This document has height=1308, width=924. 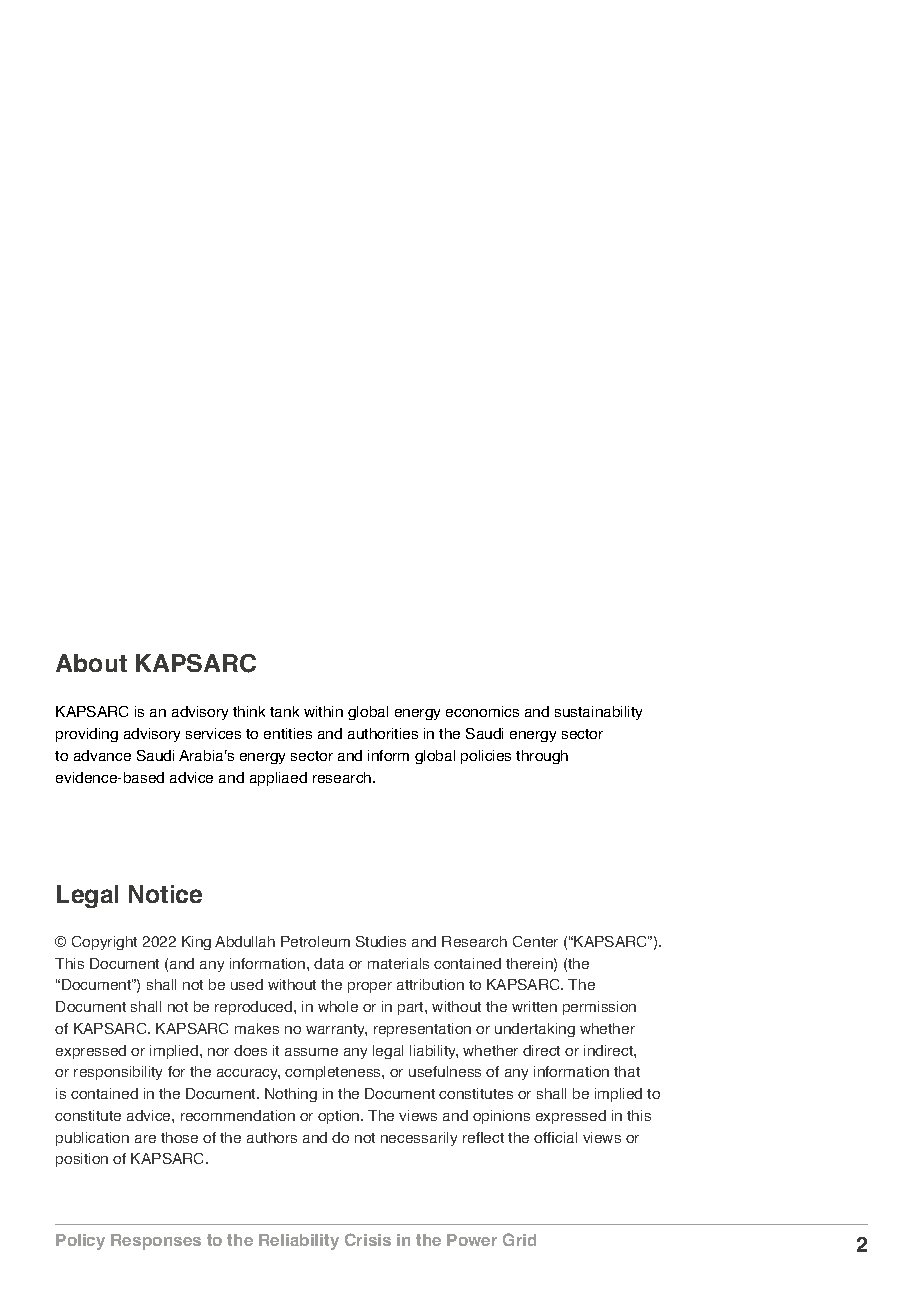 I want to click on through, so click(x=542, y=757).
